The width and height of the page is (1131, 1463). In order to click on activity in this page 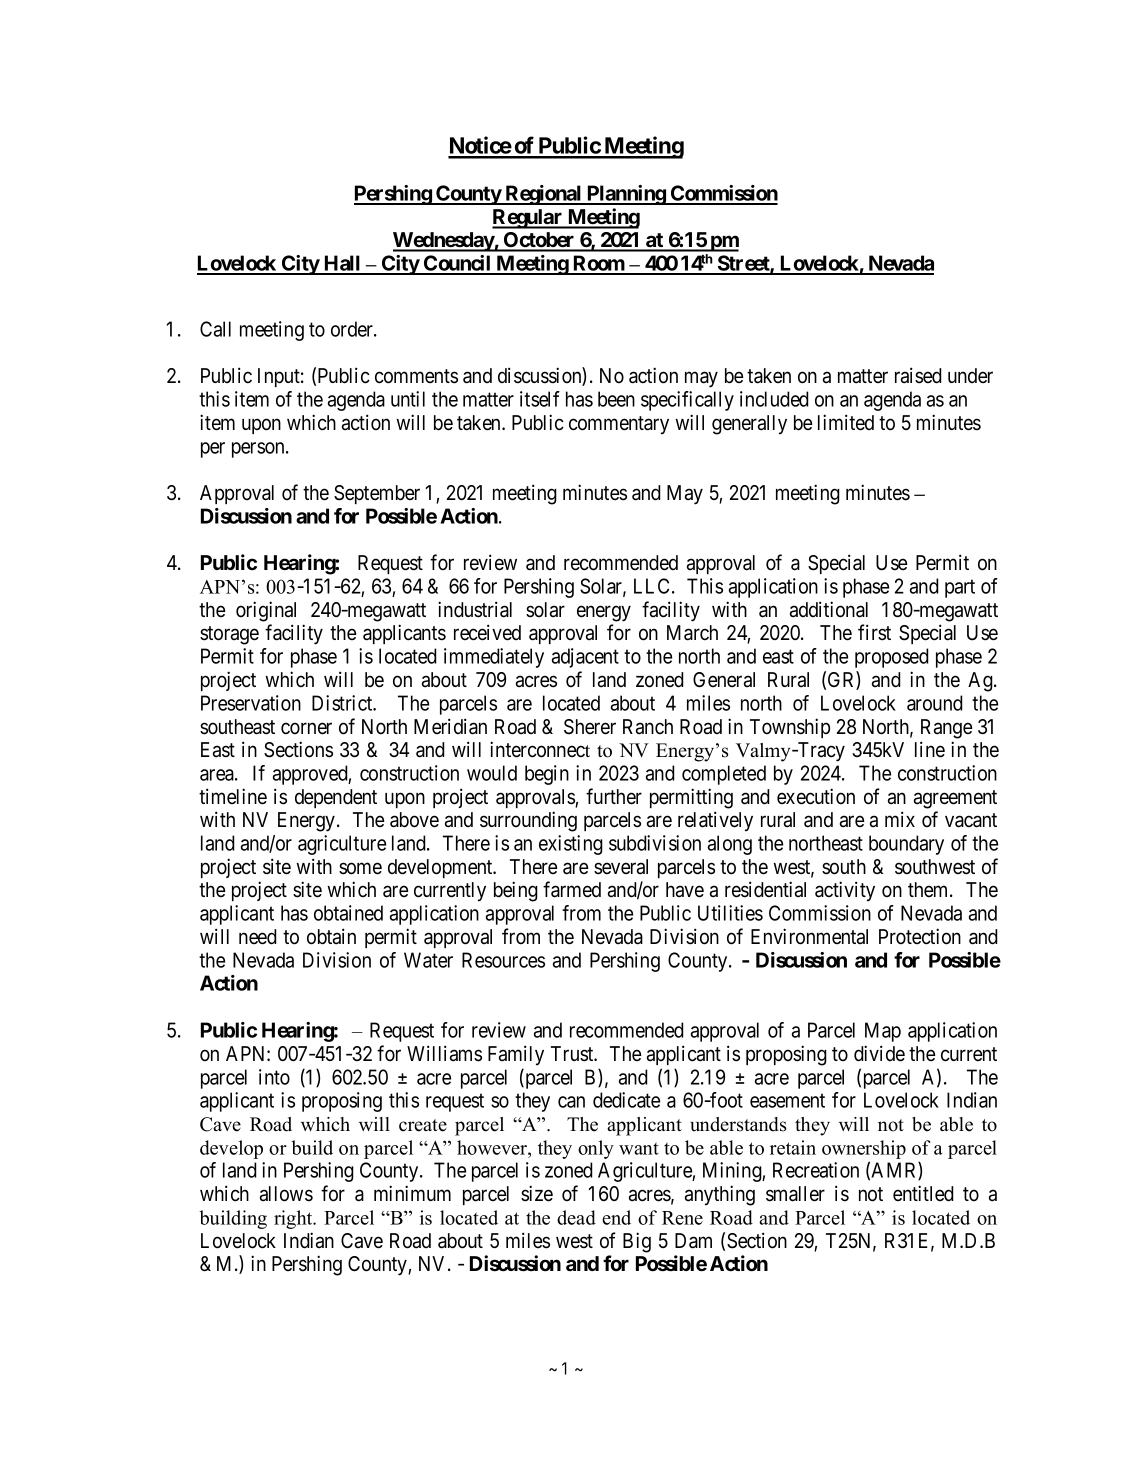, I will do `click(845, 891)`.
